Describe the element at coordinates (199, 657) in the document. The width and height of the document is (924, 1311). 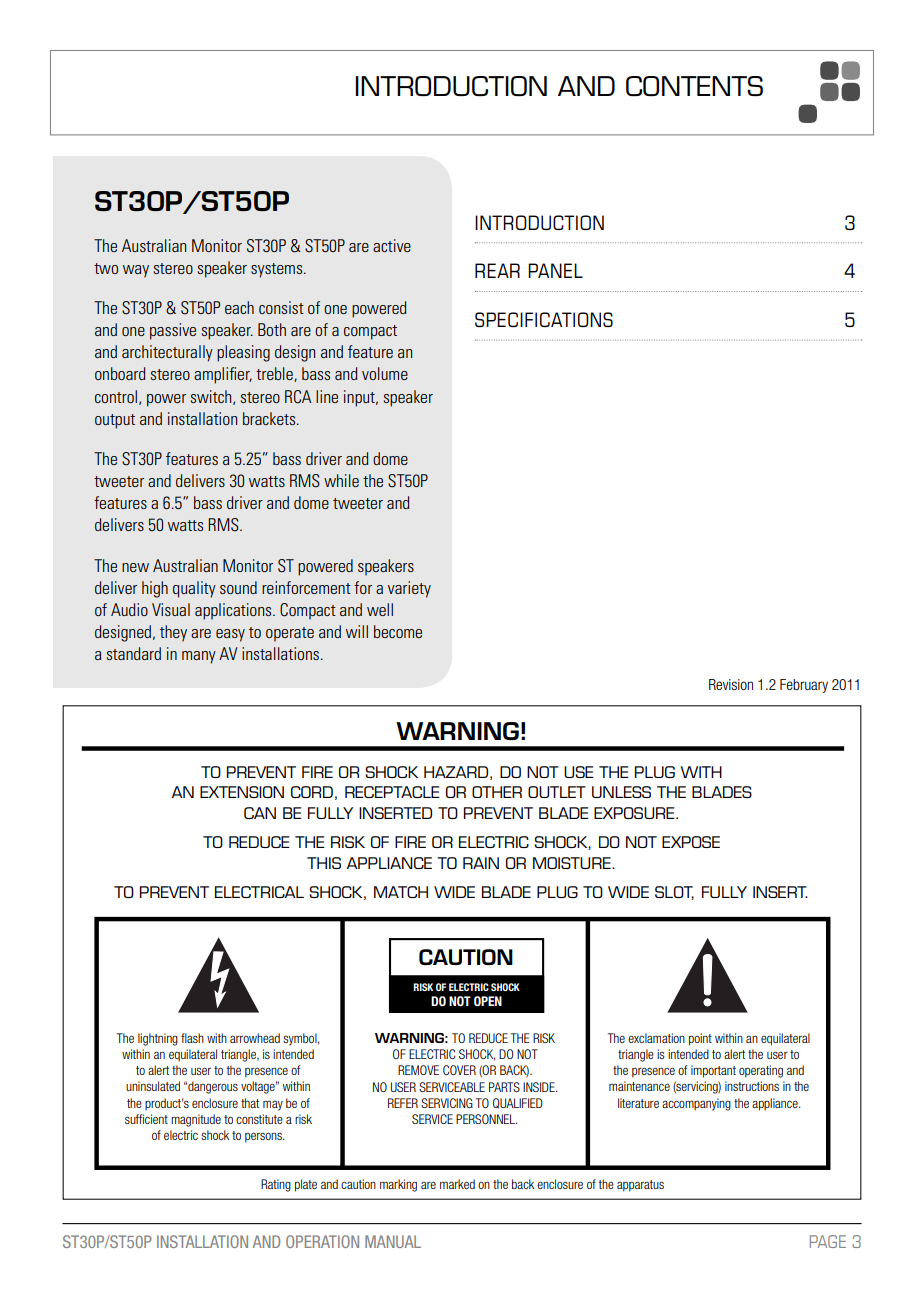
I see `many` at that location.
